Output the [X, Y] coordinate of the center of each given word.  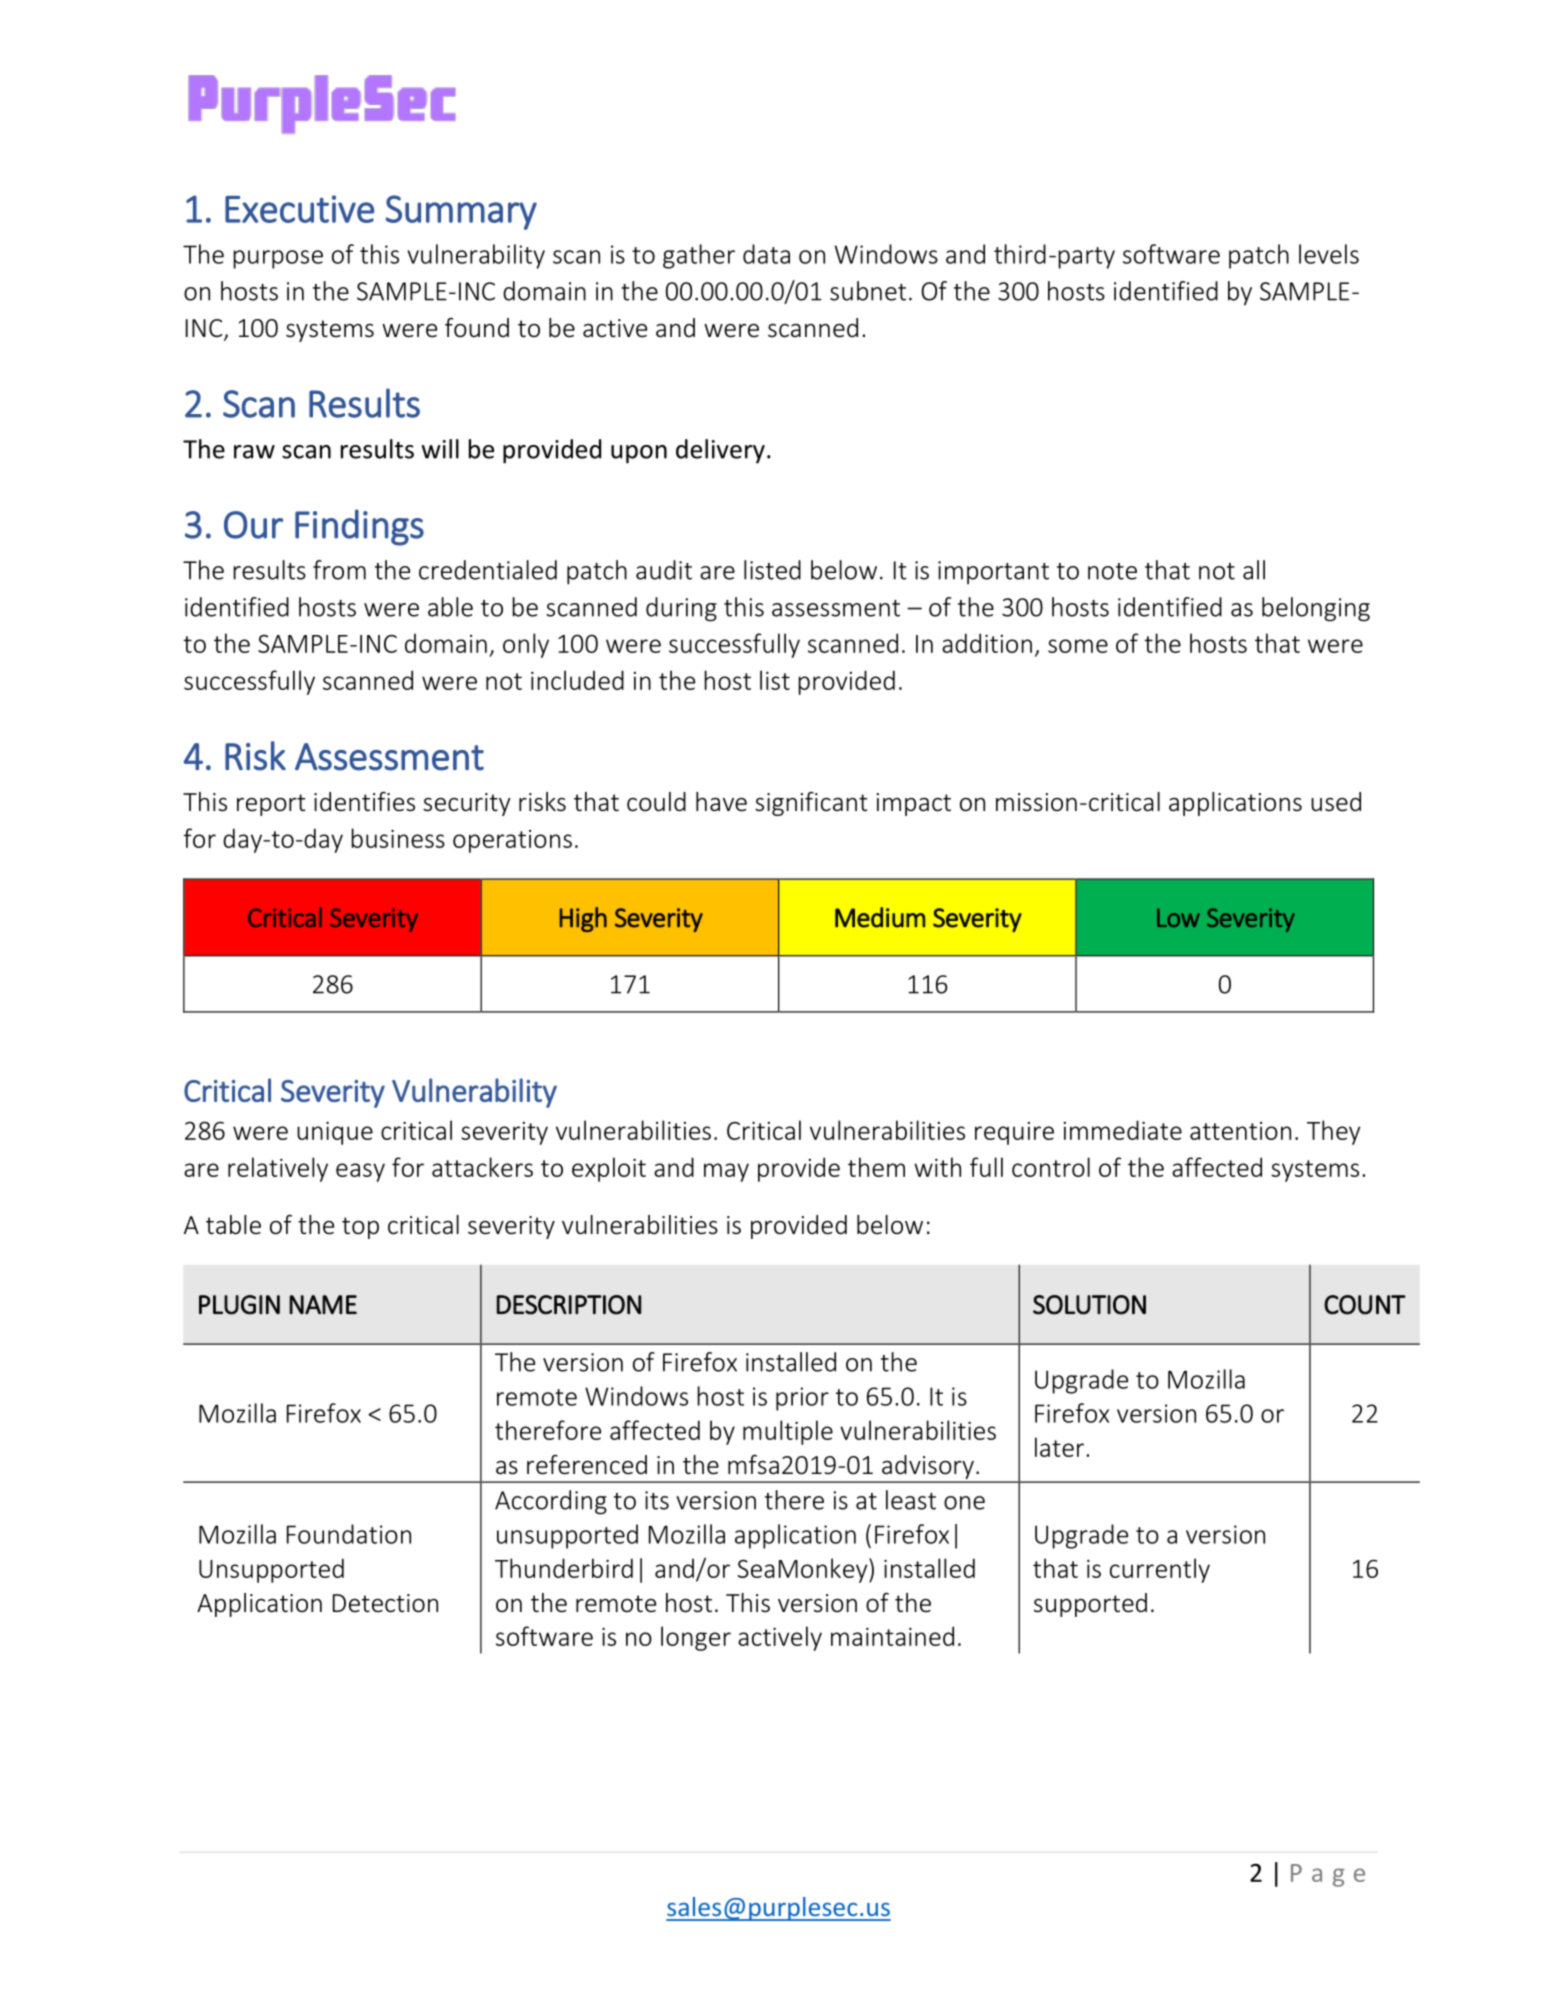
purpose [278, 259]
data [766, 254]
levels [1329, 254]
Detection [385, 1603]
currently [1160, 1570]
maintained [892, 1636]
